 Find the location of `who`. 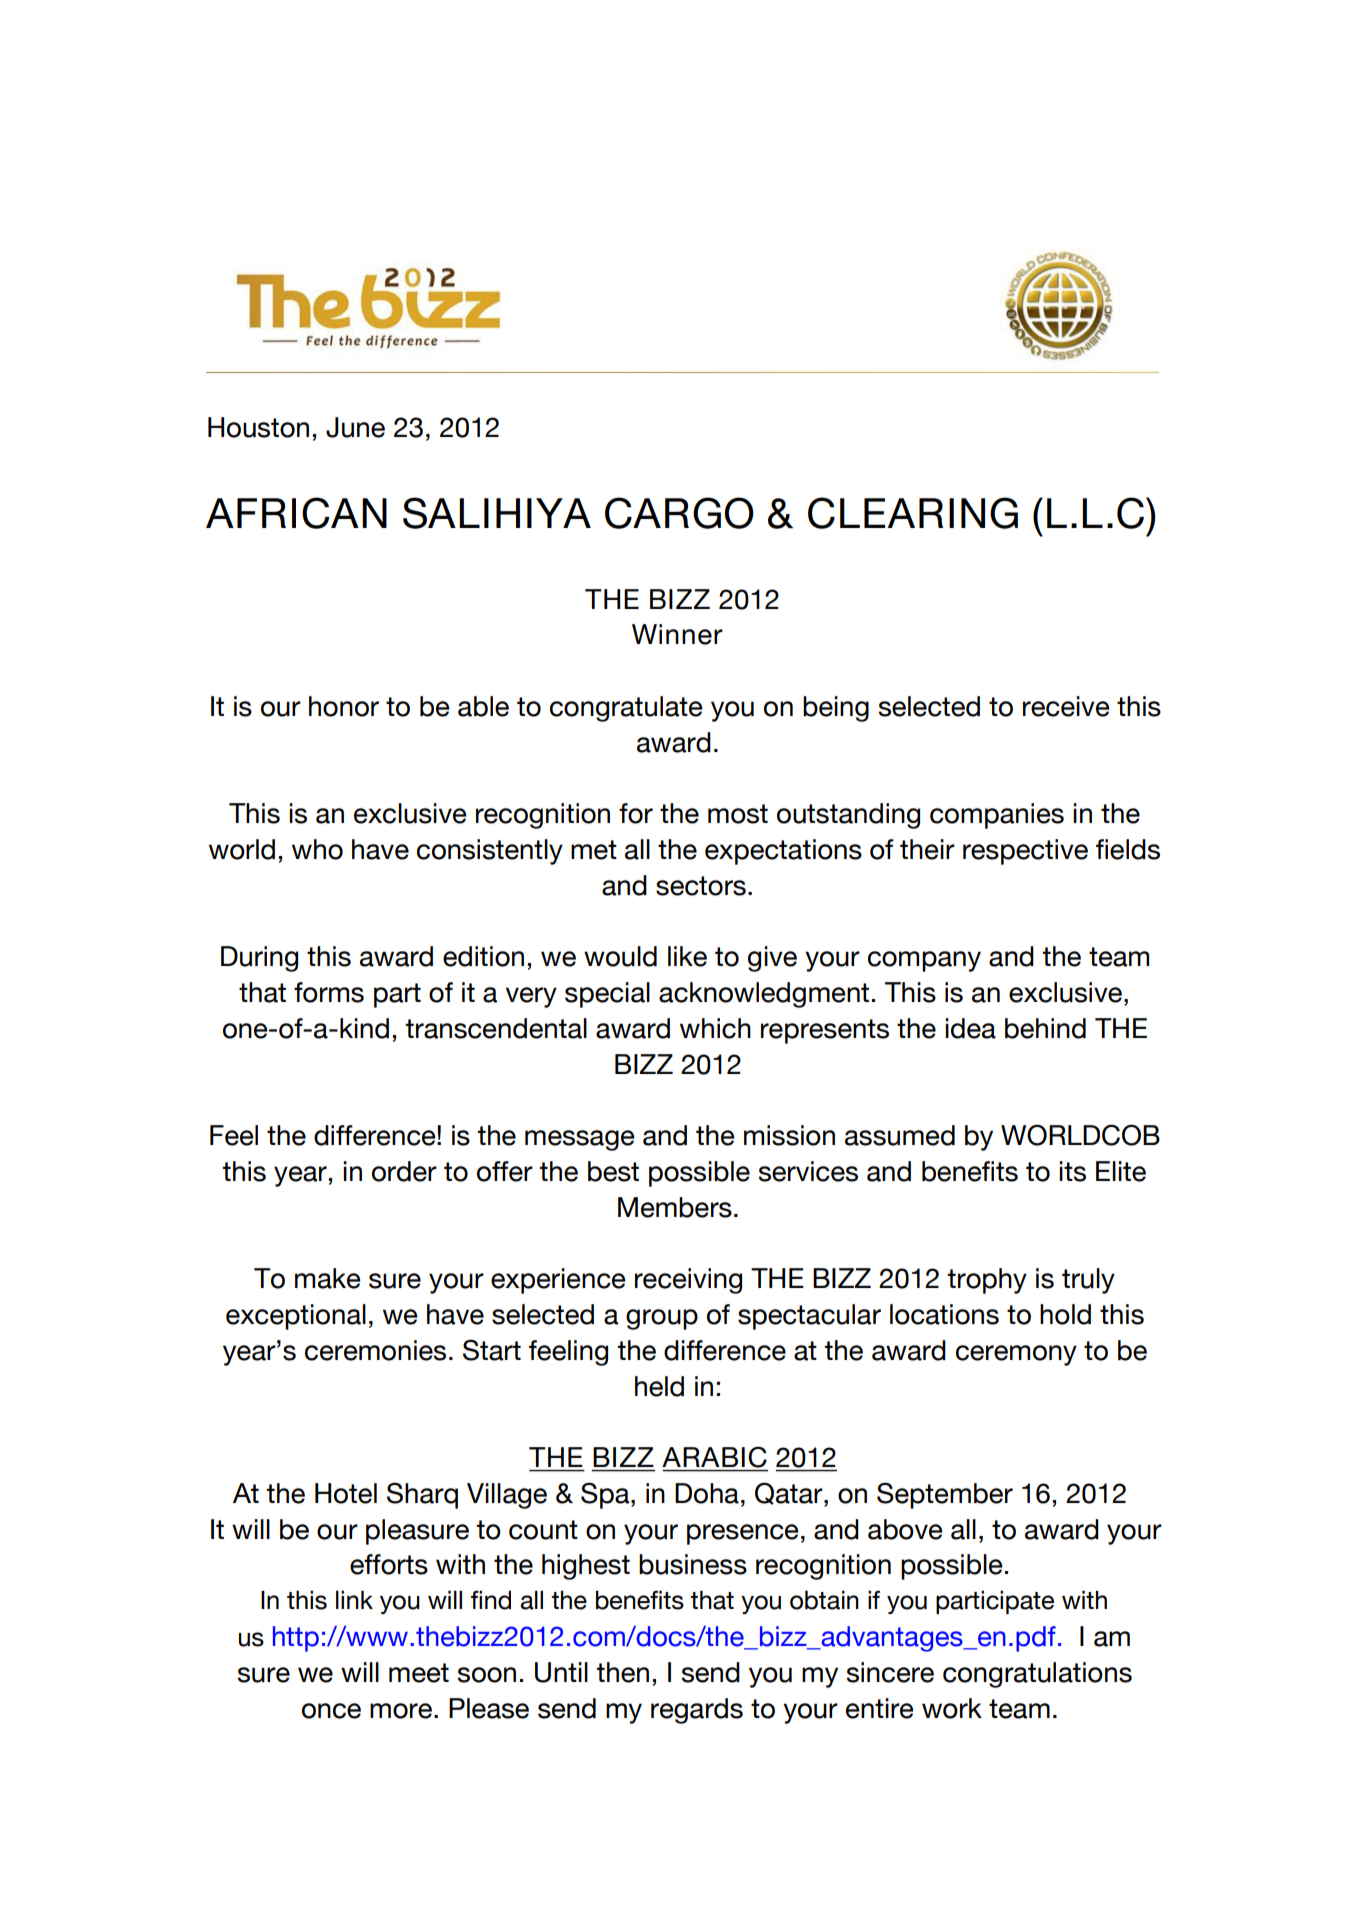

who is located at coordinates (317, 849).
